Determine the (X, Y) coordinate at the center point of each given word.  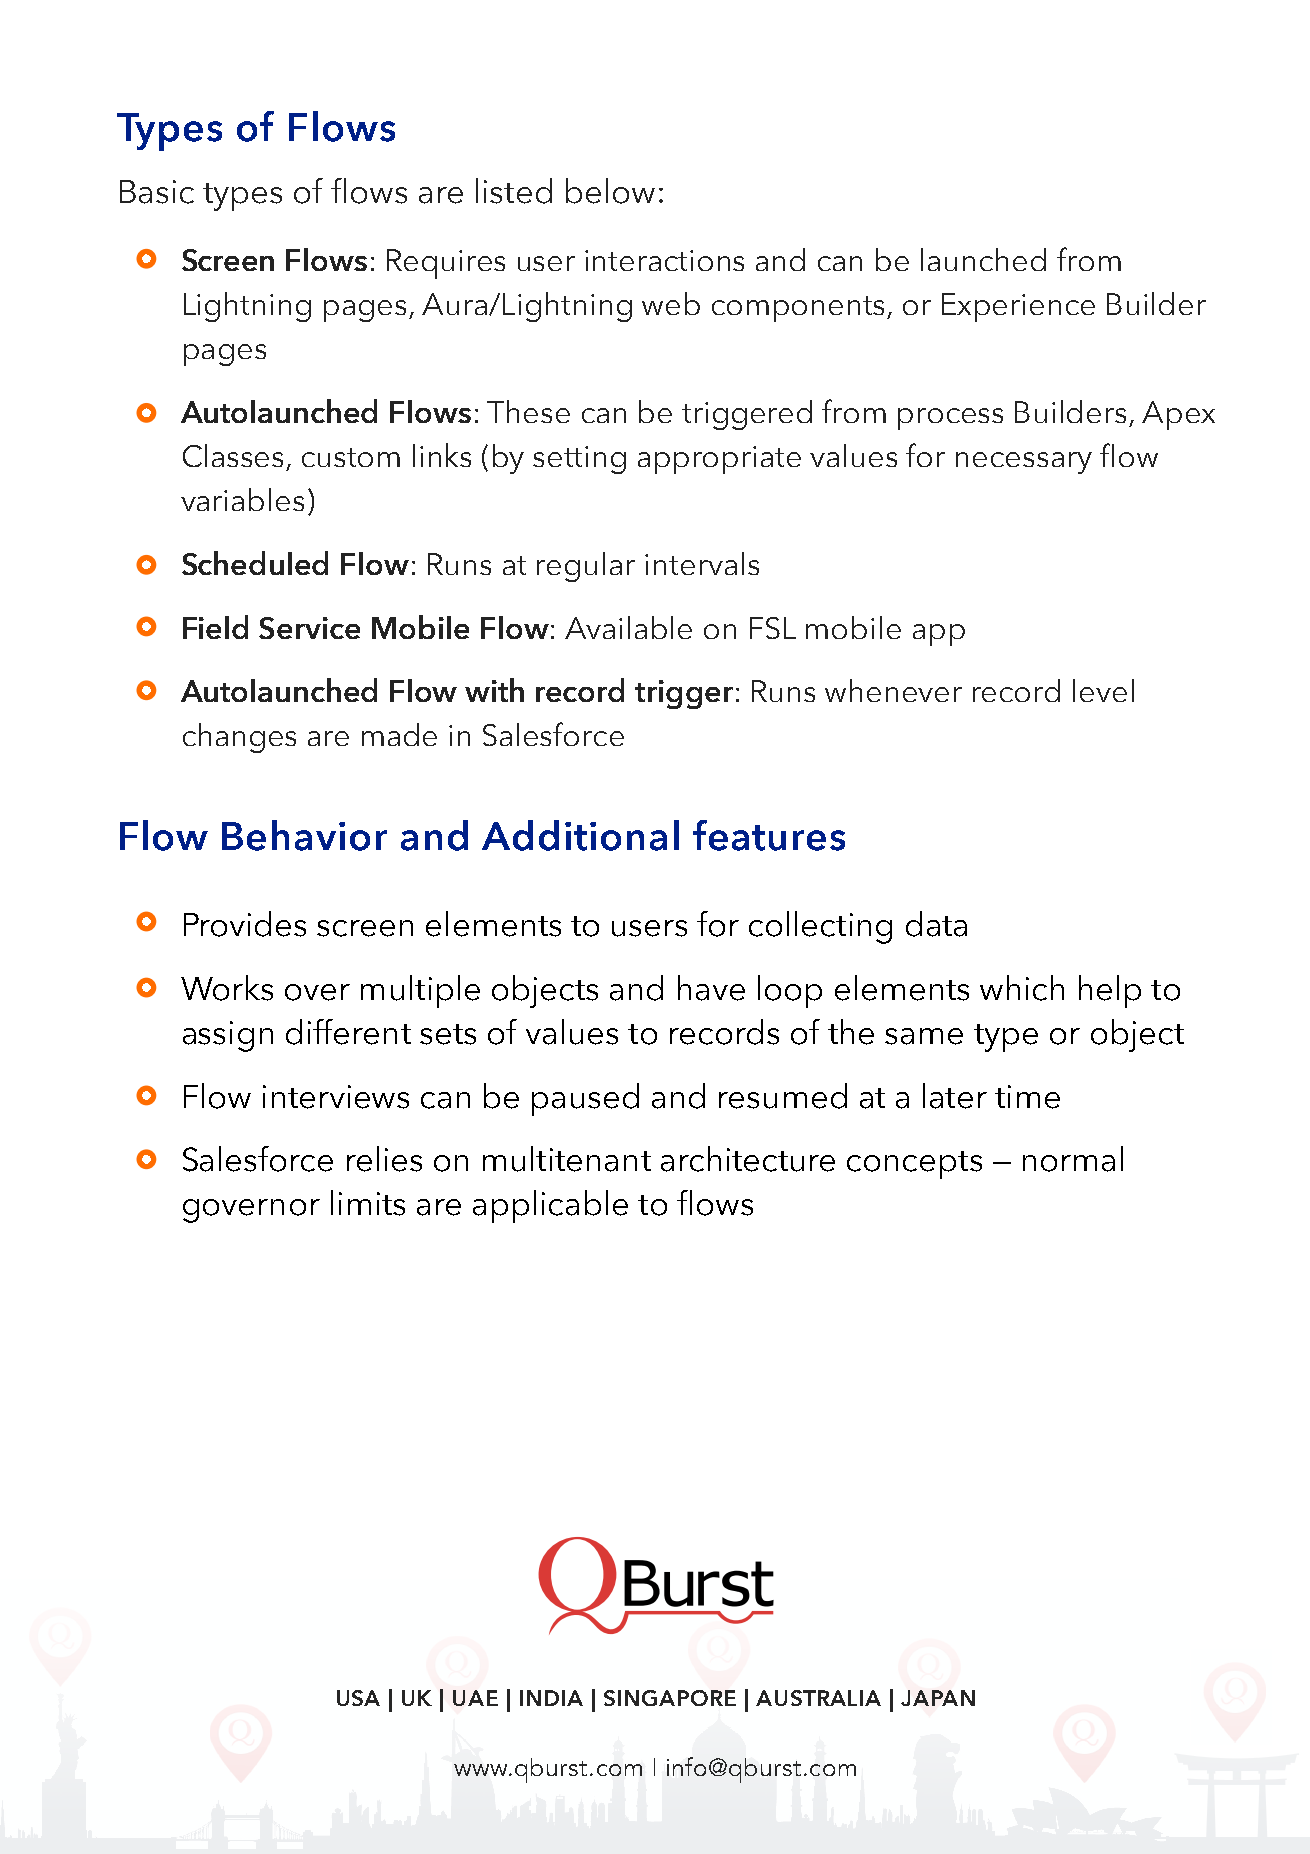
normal (1073, 1159)
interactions (664, 260)
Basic (157, 192)
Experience (1018, 307)
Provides (245, 924)
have (711, 988)
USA (358, 1698)
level (1103, 690)
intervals (702, 563)
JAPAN (938, 1698)
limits (368, 1203)
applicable (550, 1206)
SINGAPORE (670, 1698)
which (1022, 988)
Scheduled (255, 563)
